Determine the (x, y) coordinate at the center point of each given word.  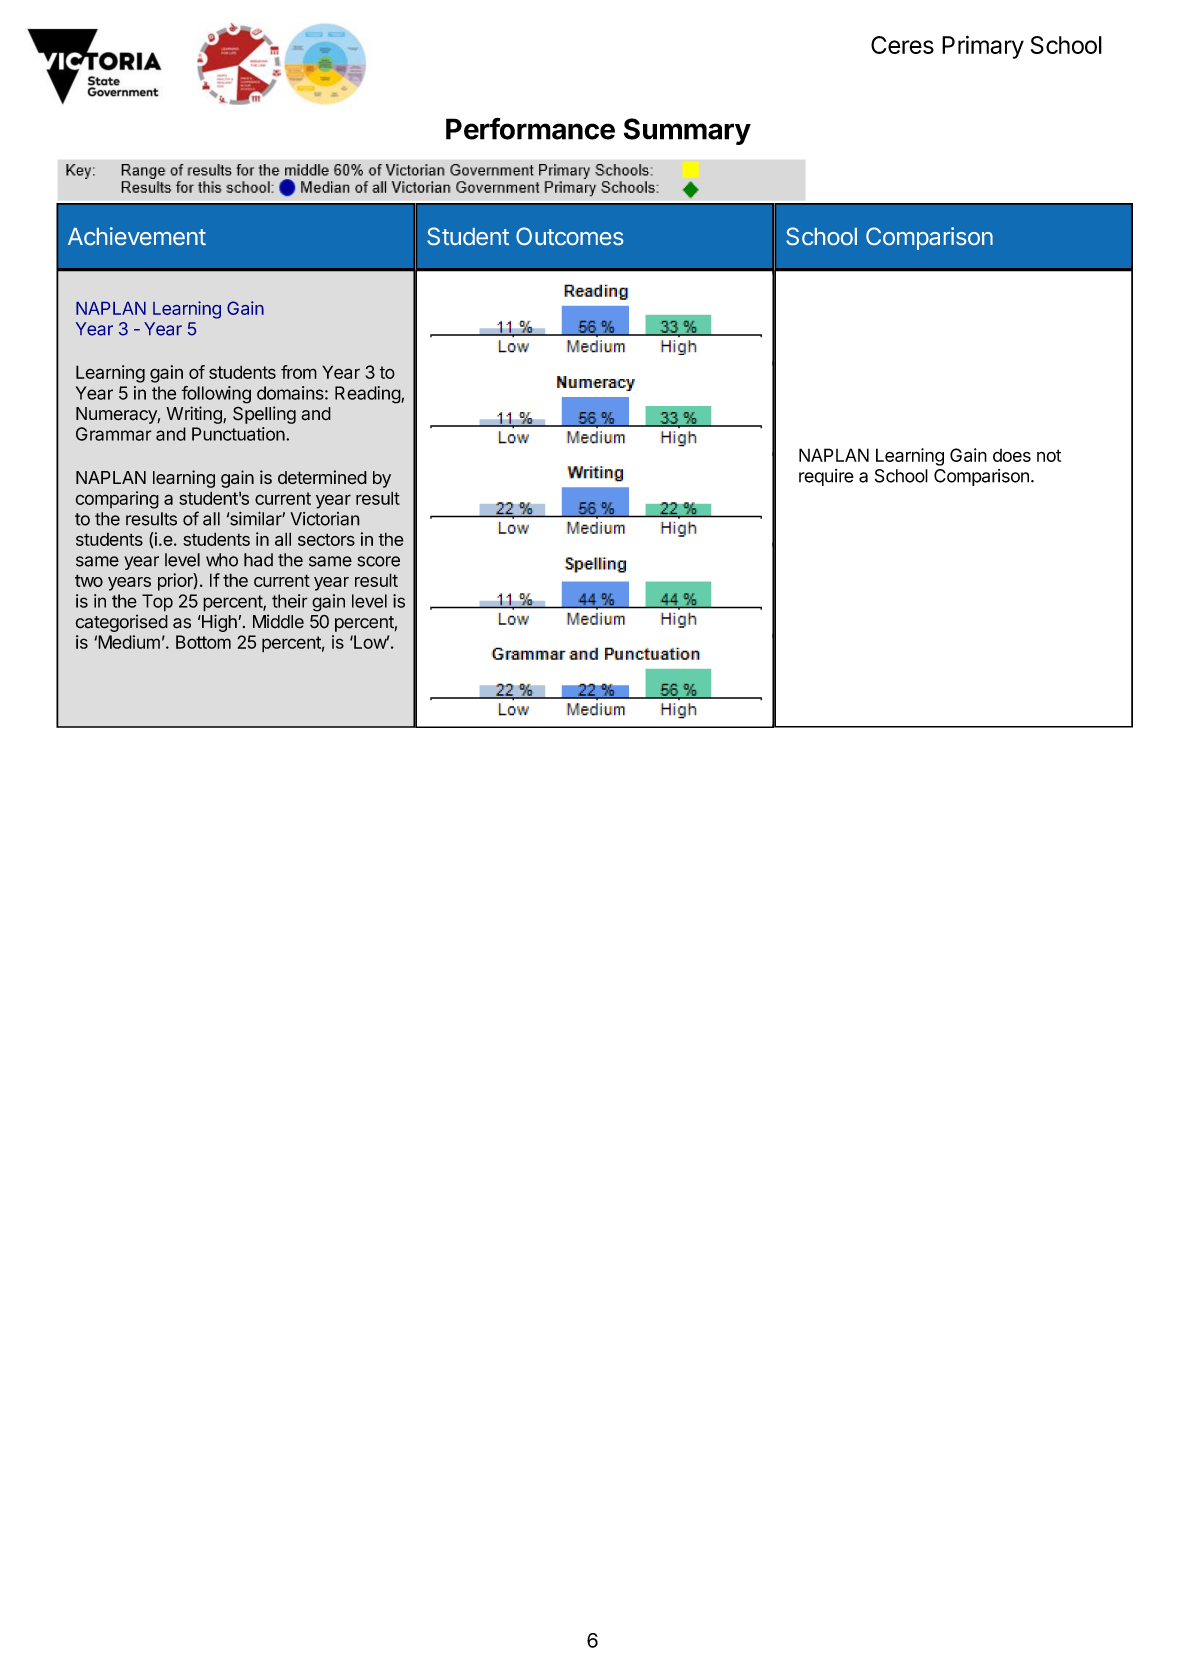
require (826, 477)
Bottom (203, 642)
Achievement (137, 236)
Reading (368, 395)
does (1012, 455)
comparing (117, 500)
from (299, 372)
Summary (687, 131)
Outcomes (569, 236)
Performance (530, 128)
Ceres (902, 45)
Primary (983, 47)
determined (322, 477)
